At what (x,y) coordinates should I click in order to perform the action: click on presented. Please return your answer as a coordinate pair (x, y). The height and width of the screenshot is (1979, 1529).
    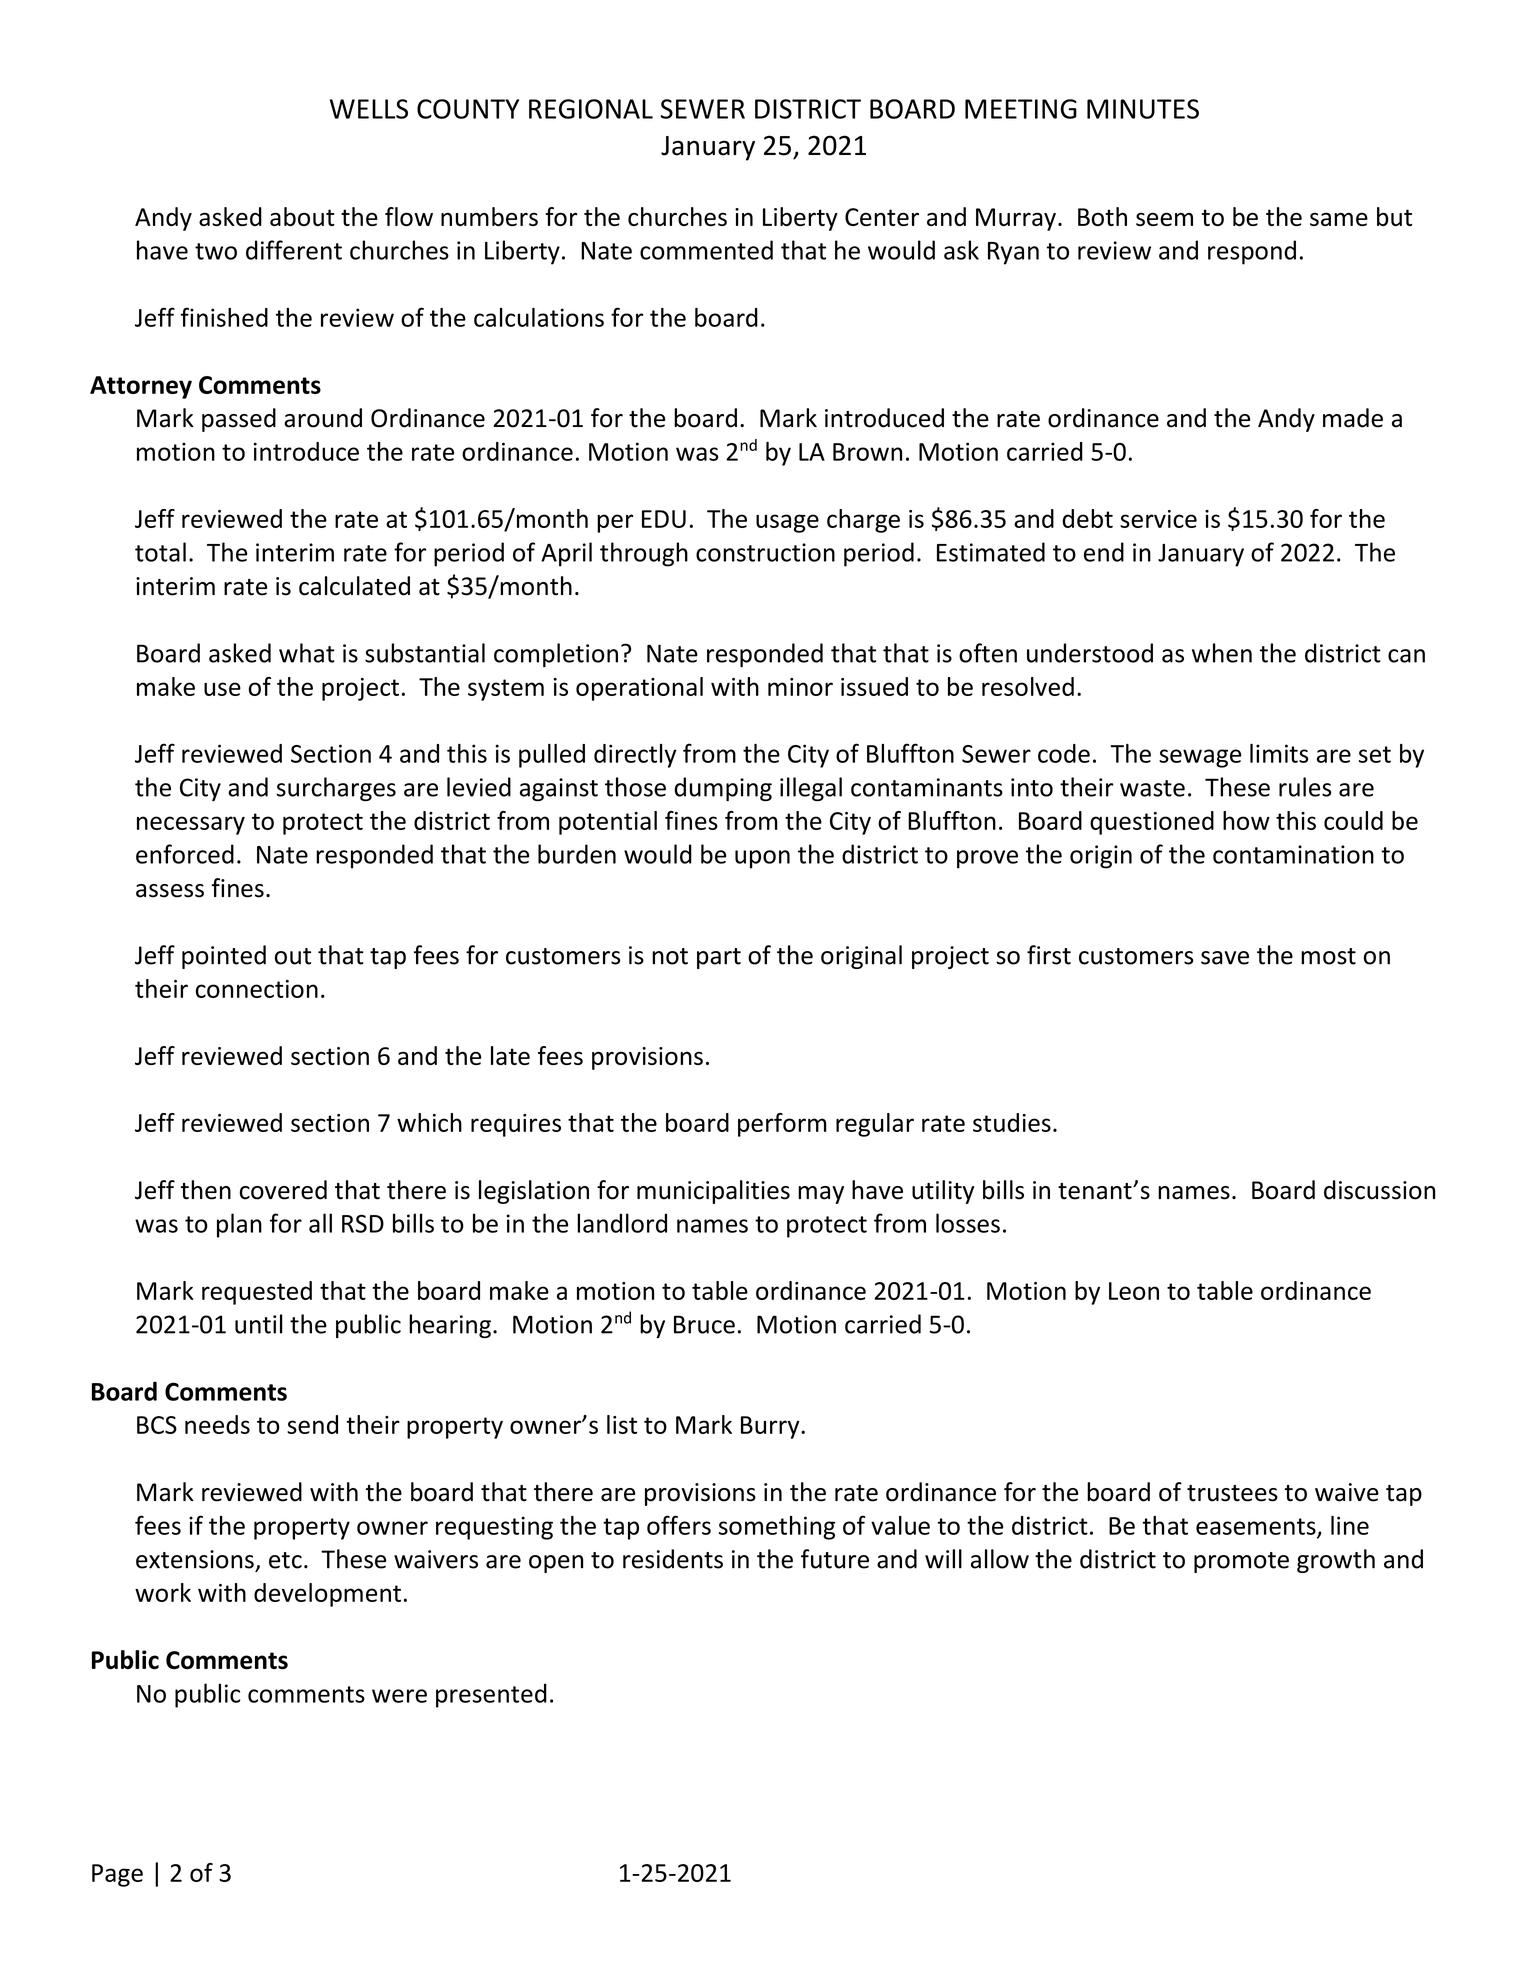
    Looking at the image, I should click on (491, 1695).
